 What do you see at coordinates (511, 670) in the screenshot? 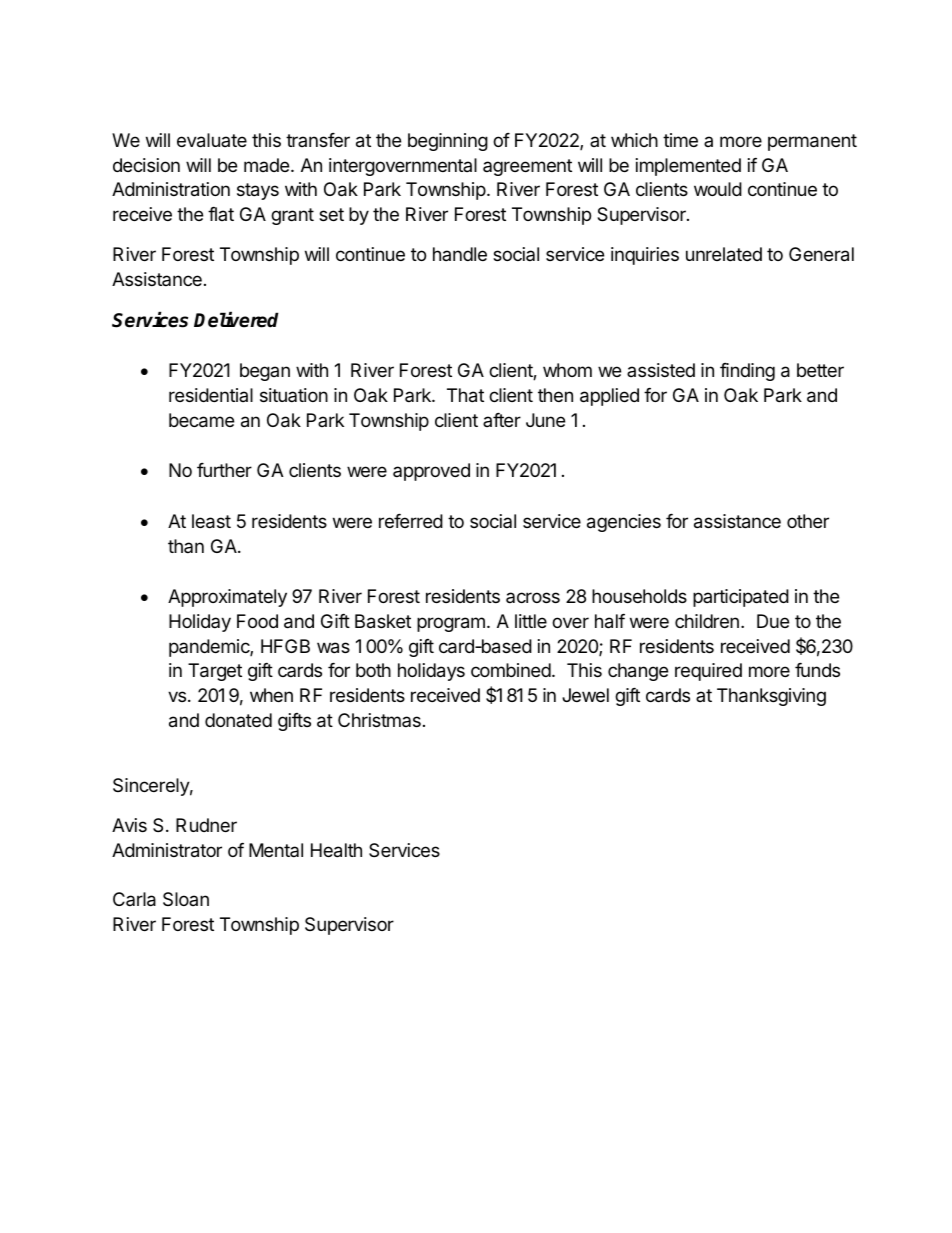
I see `combined` at bounding box center [511, 670].
